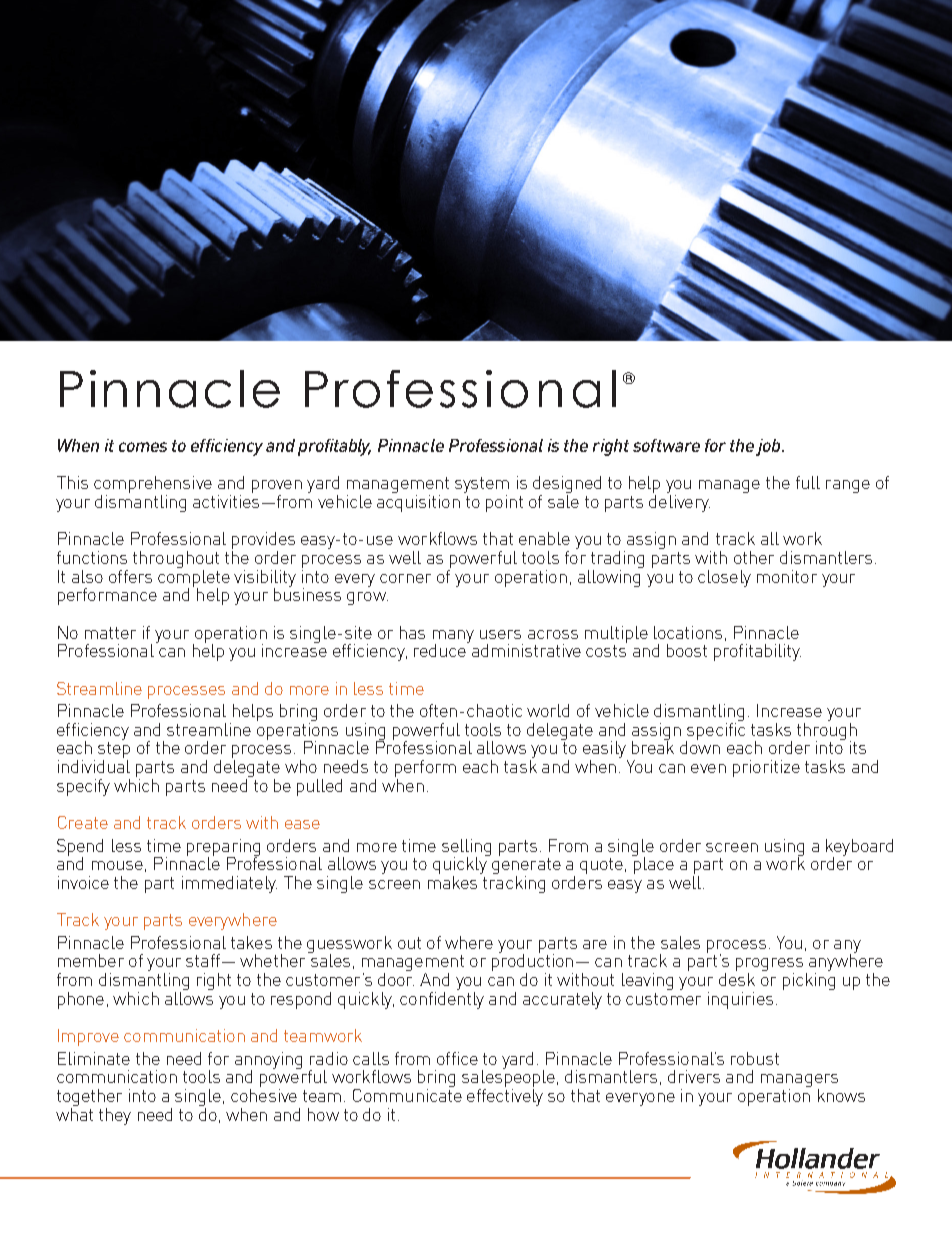 This screenshot has width=952, height=1233. What do you see at coordinates (229, 884) in the screenshot?
I see `immediately` at bounding box center [229, 884].
